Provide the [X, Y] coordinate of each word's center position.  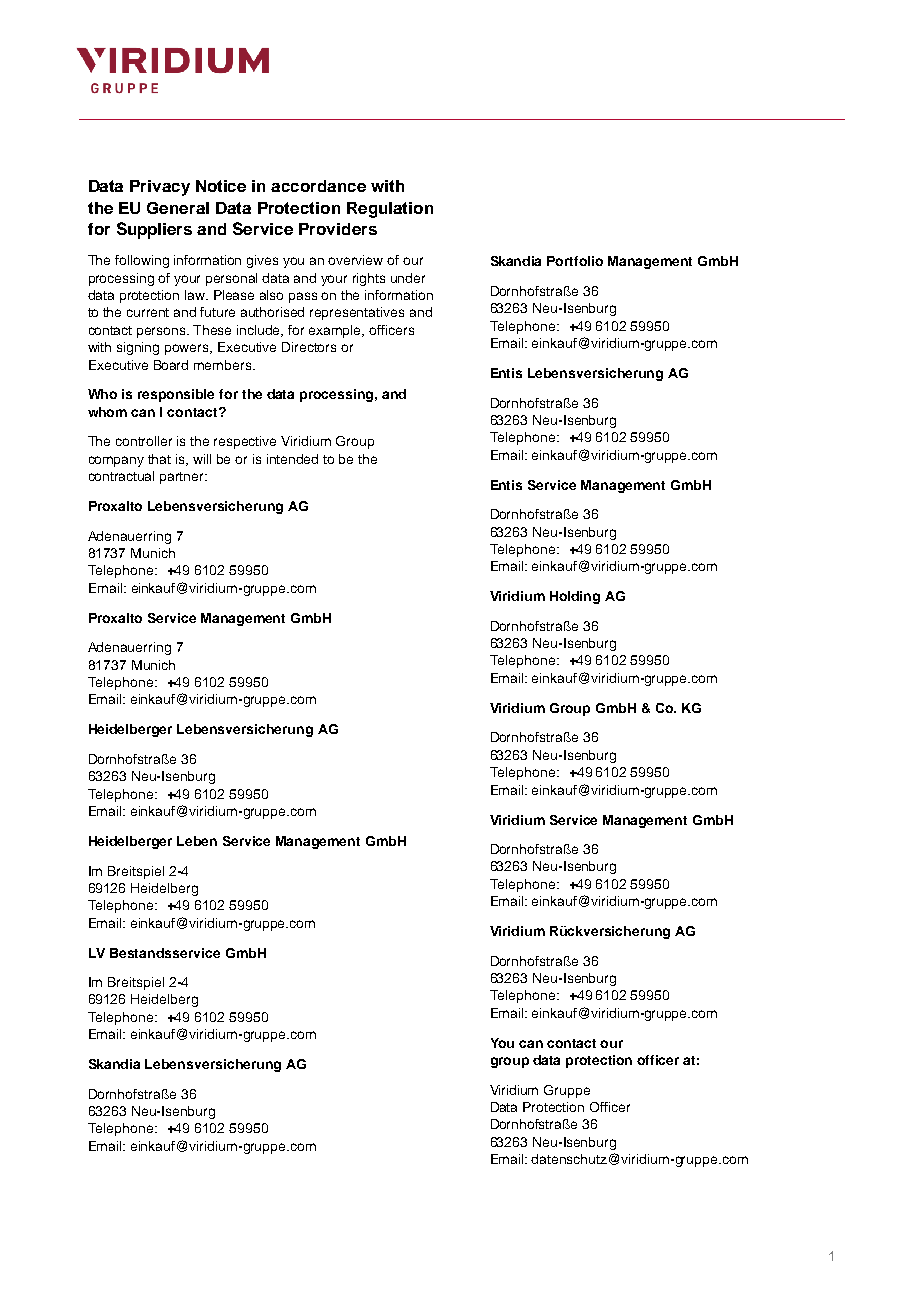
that [159, 459]
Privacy [160, 188]
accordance [318, 186]
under [408, 278]
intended [292, 459]
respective [245, 442]
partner [183, 478]
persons [163, 332]
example [336, 331]
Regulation [390, 210]
